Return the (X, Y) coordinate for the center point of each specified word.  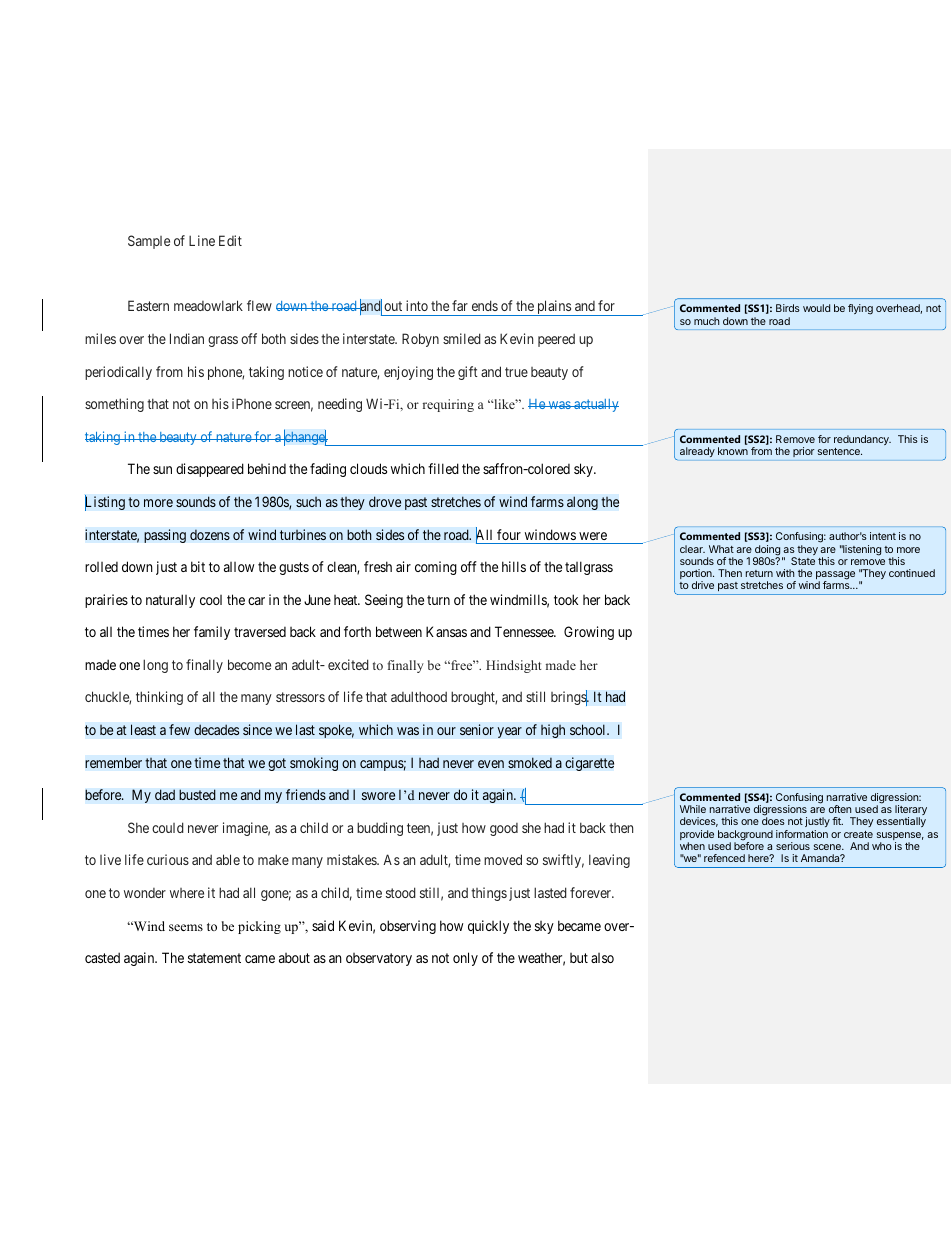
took (566, 599)
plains (554, 308)
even (491, 764)
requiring (448, 405)
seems (186, 927)
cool (211, 600)
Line (202, 240)
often (840, 809)
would (816, 308)
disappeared (210, 470)
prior (804, 452)
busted (197, 794)
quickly (488, 927)
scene (828, 847)
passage (835, 576)
